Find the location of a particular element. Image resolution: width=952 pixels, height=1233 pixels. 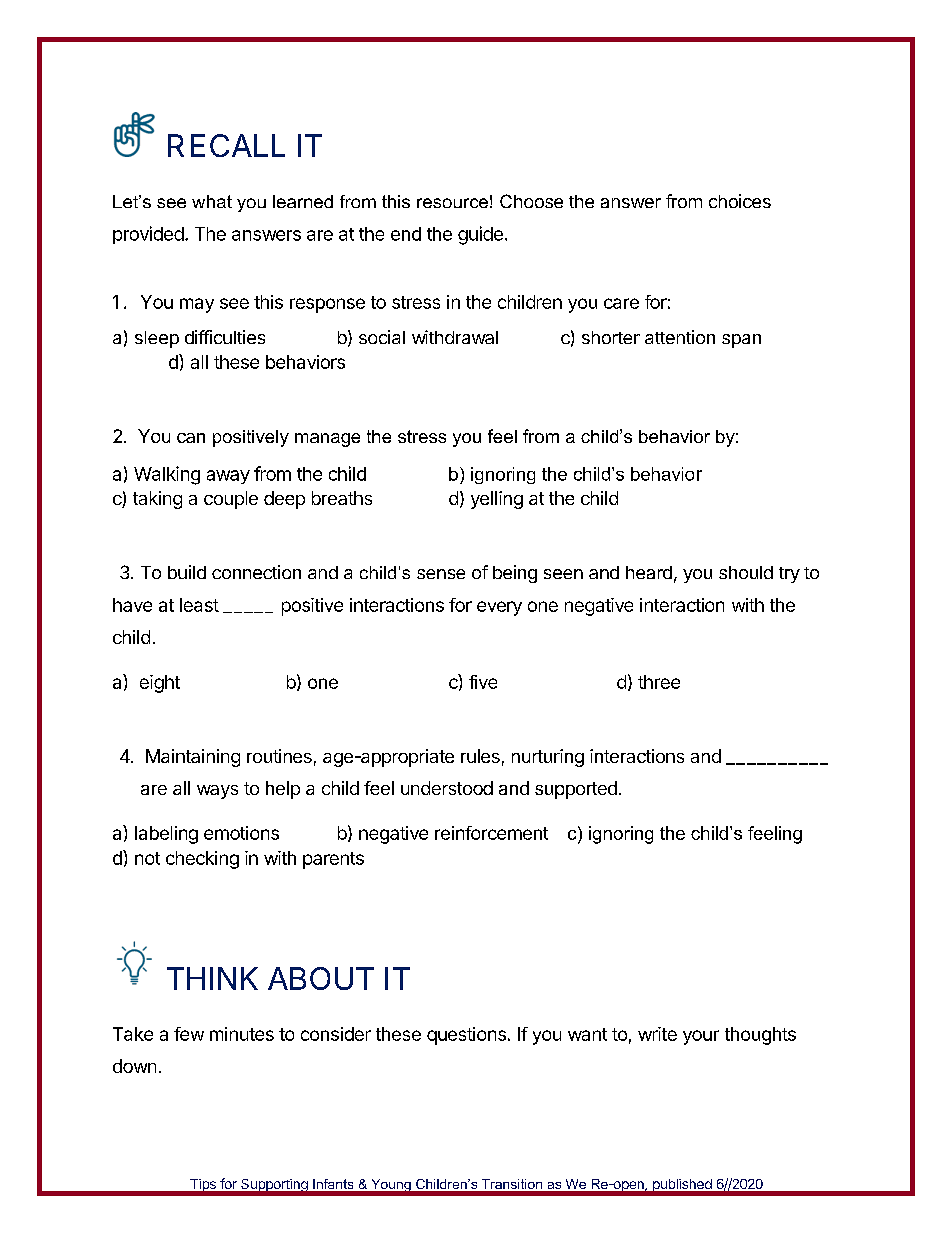

Maintaining is located at coordinates (193, 758).
